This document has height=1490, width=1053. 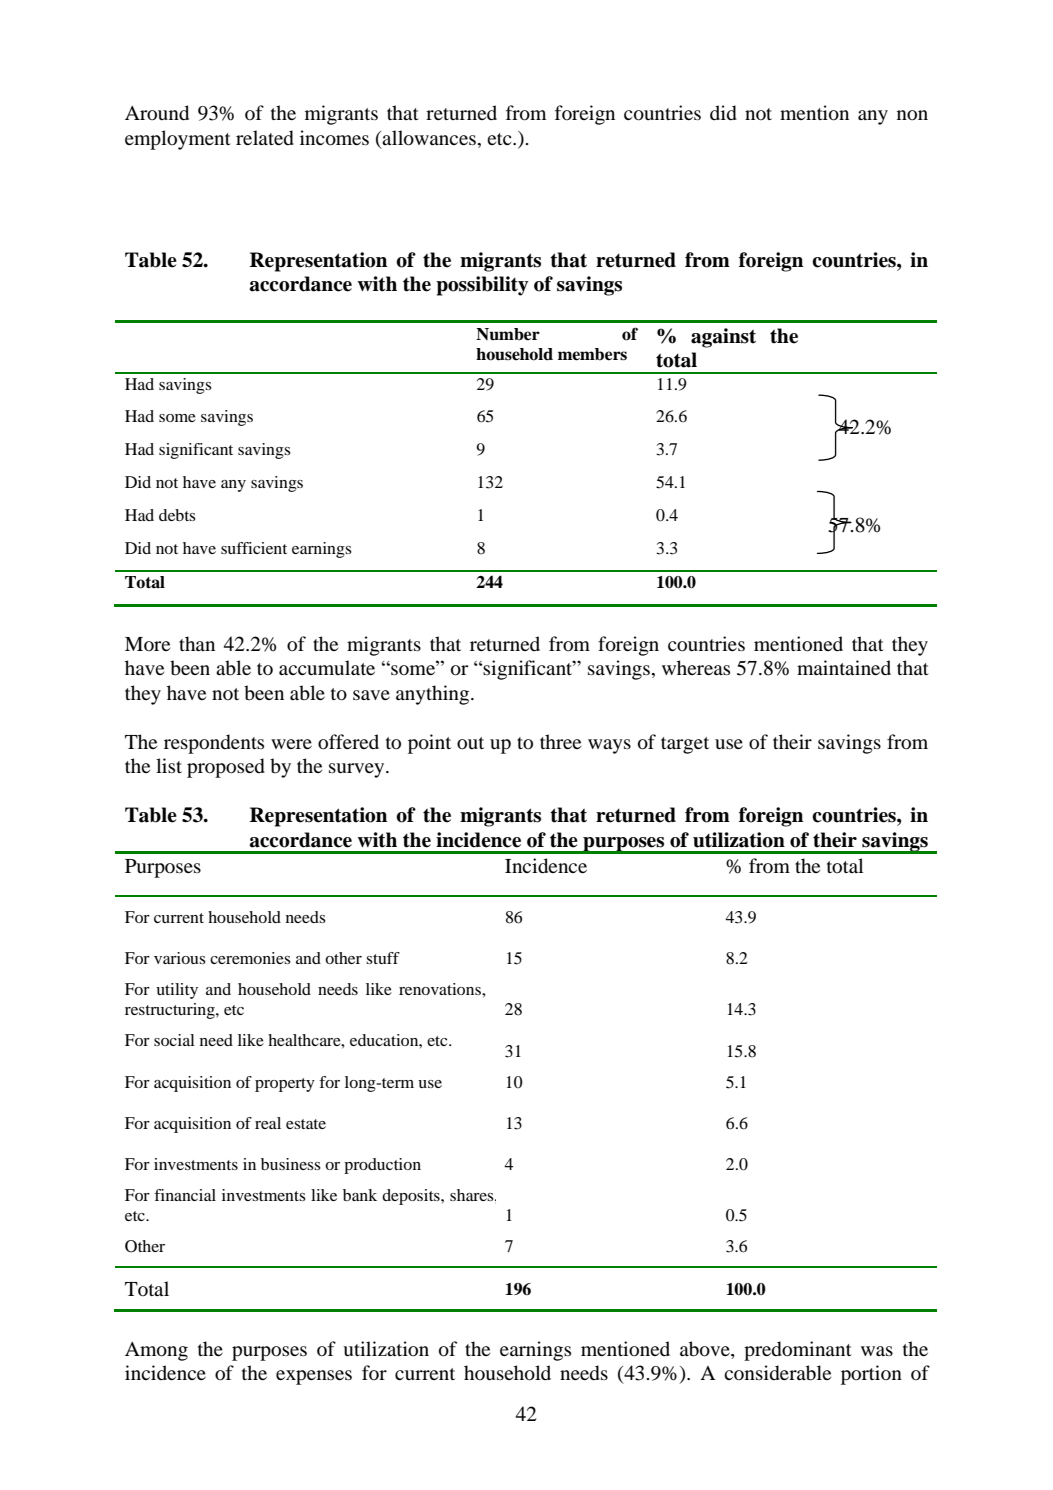 I want to click on allowances, so click(x=429, y=138).
